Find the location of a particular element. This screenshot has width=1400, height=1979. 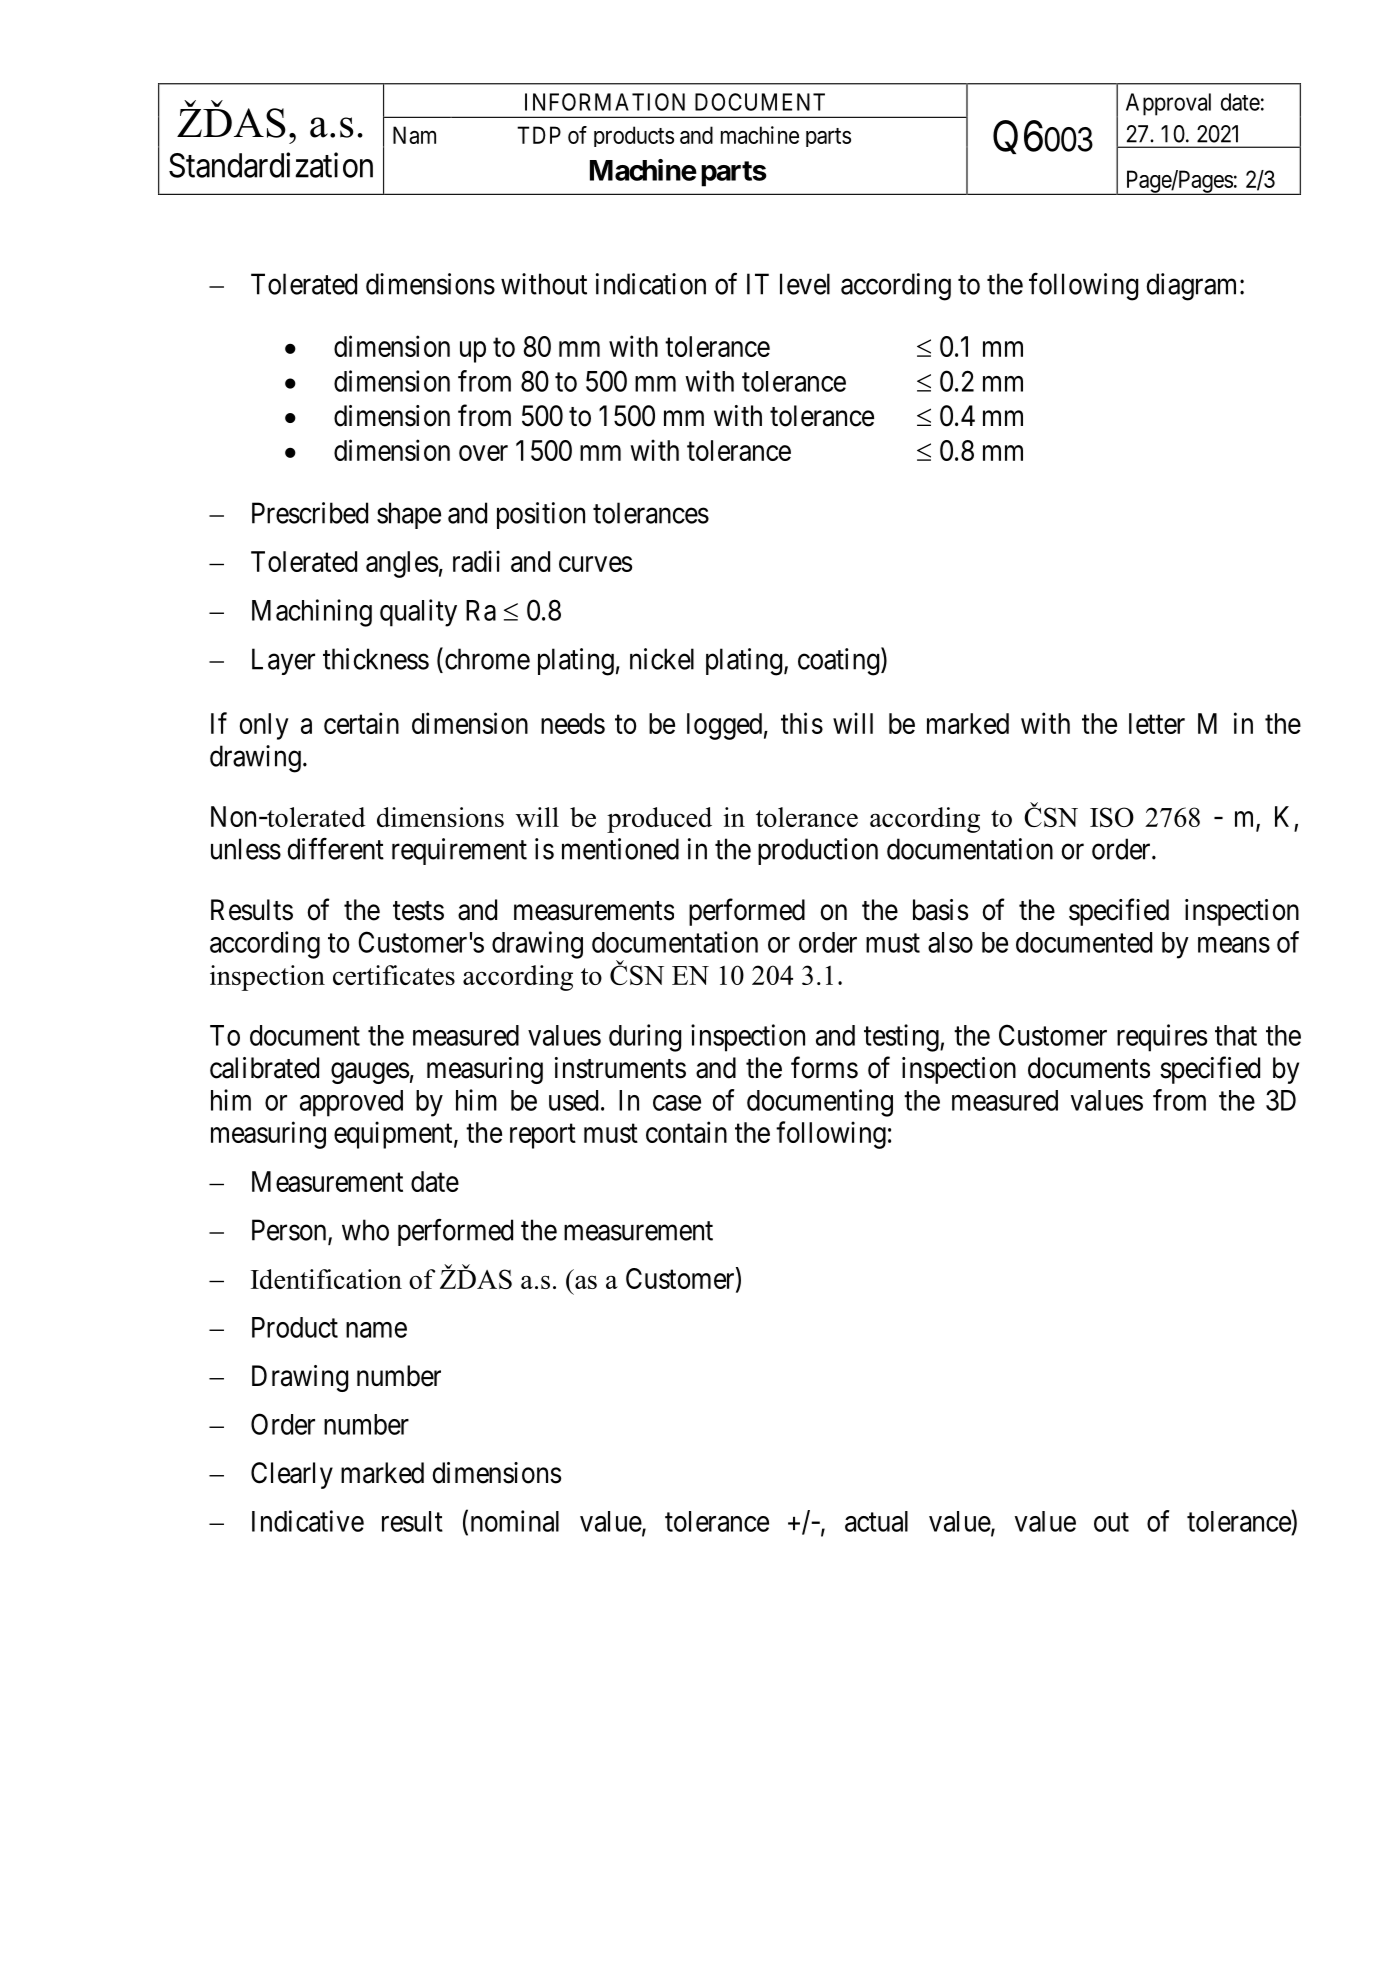

produced is located at coordinates (659, 820).
